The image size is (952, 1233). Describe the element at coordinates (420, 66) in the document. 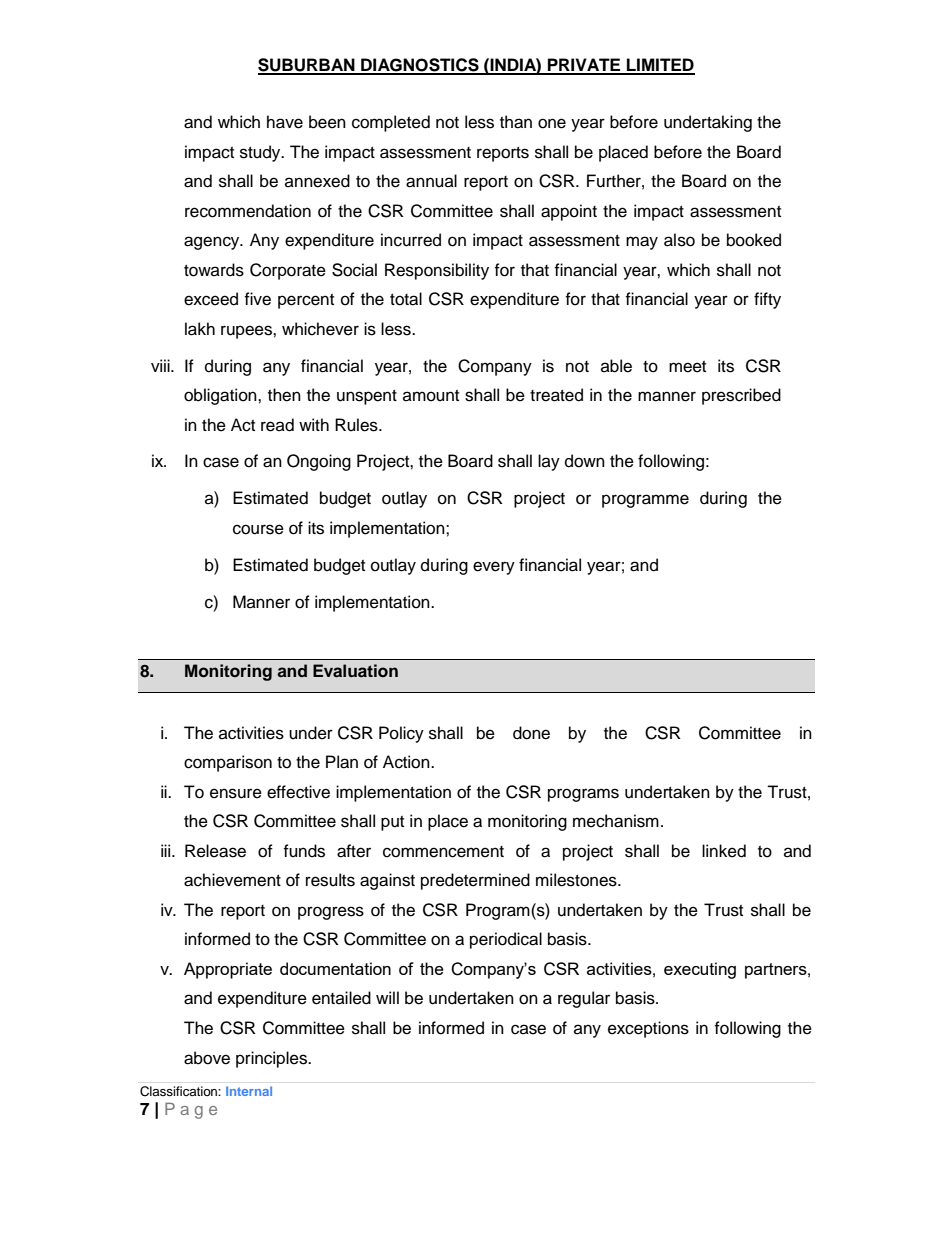

I see `DIAGNOSTICS` at that location.
